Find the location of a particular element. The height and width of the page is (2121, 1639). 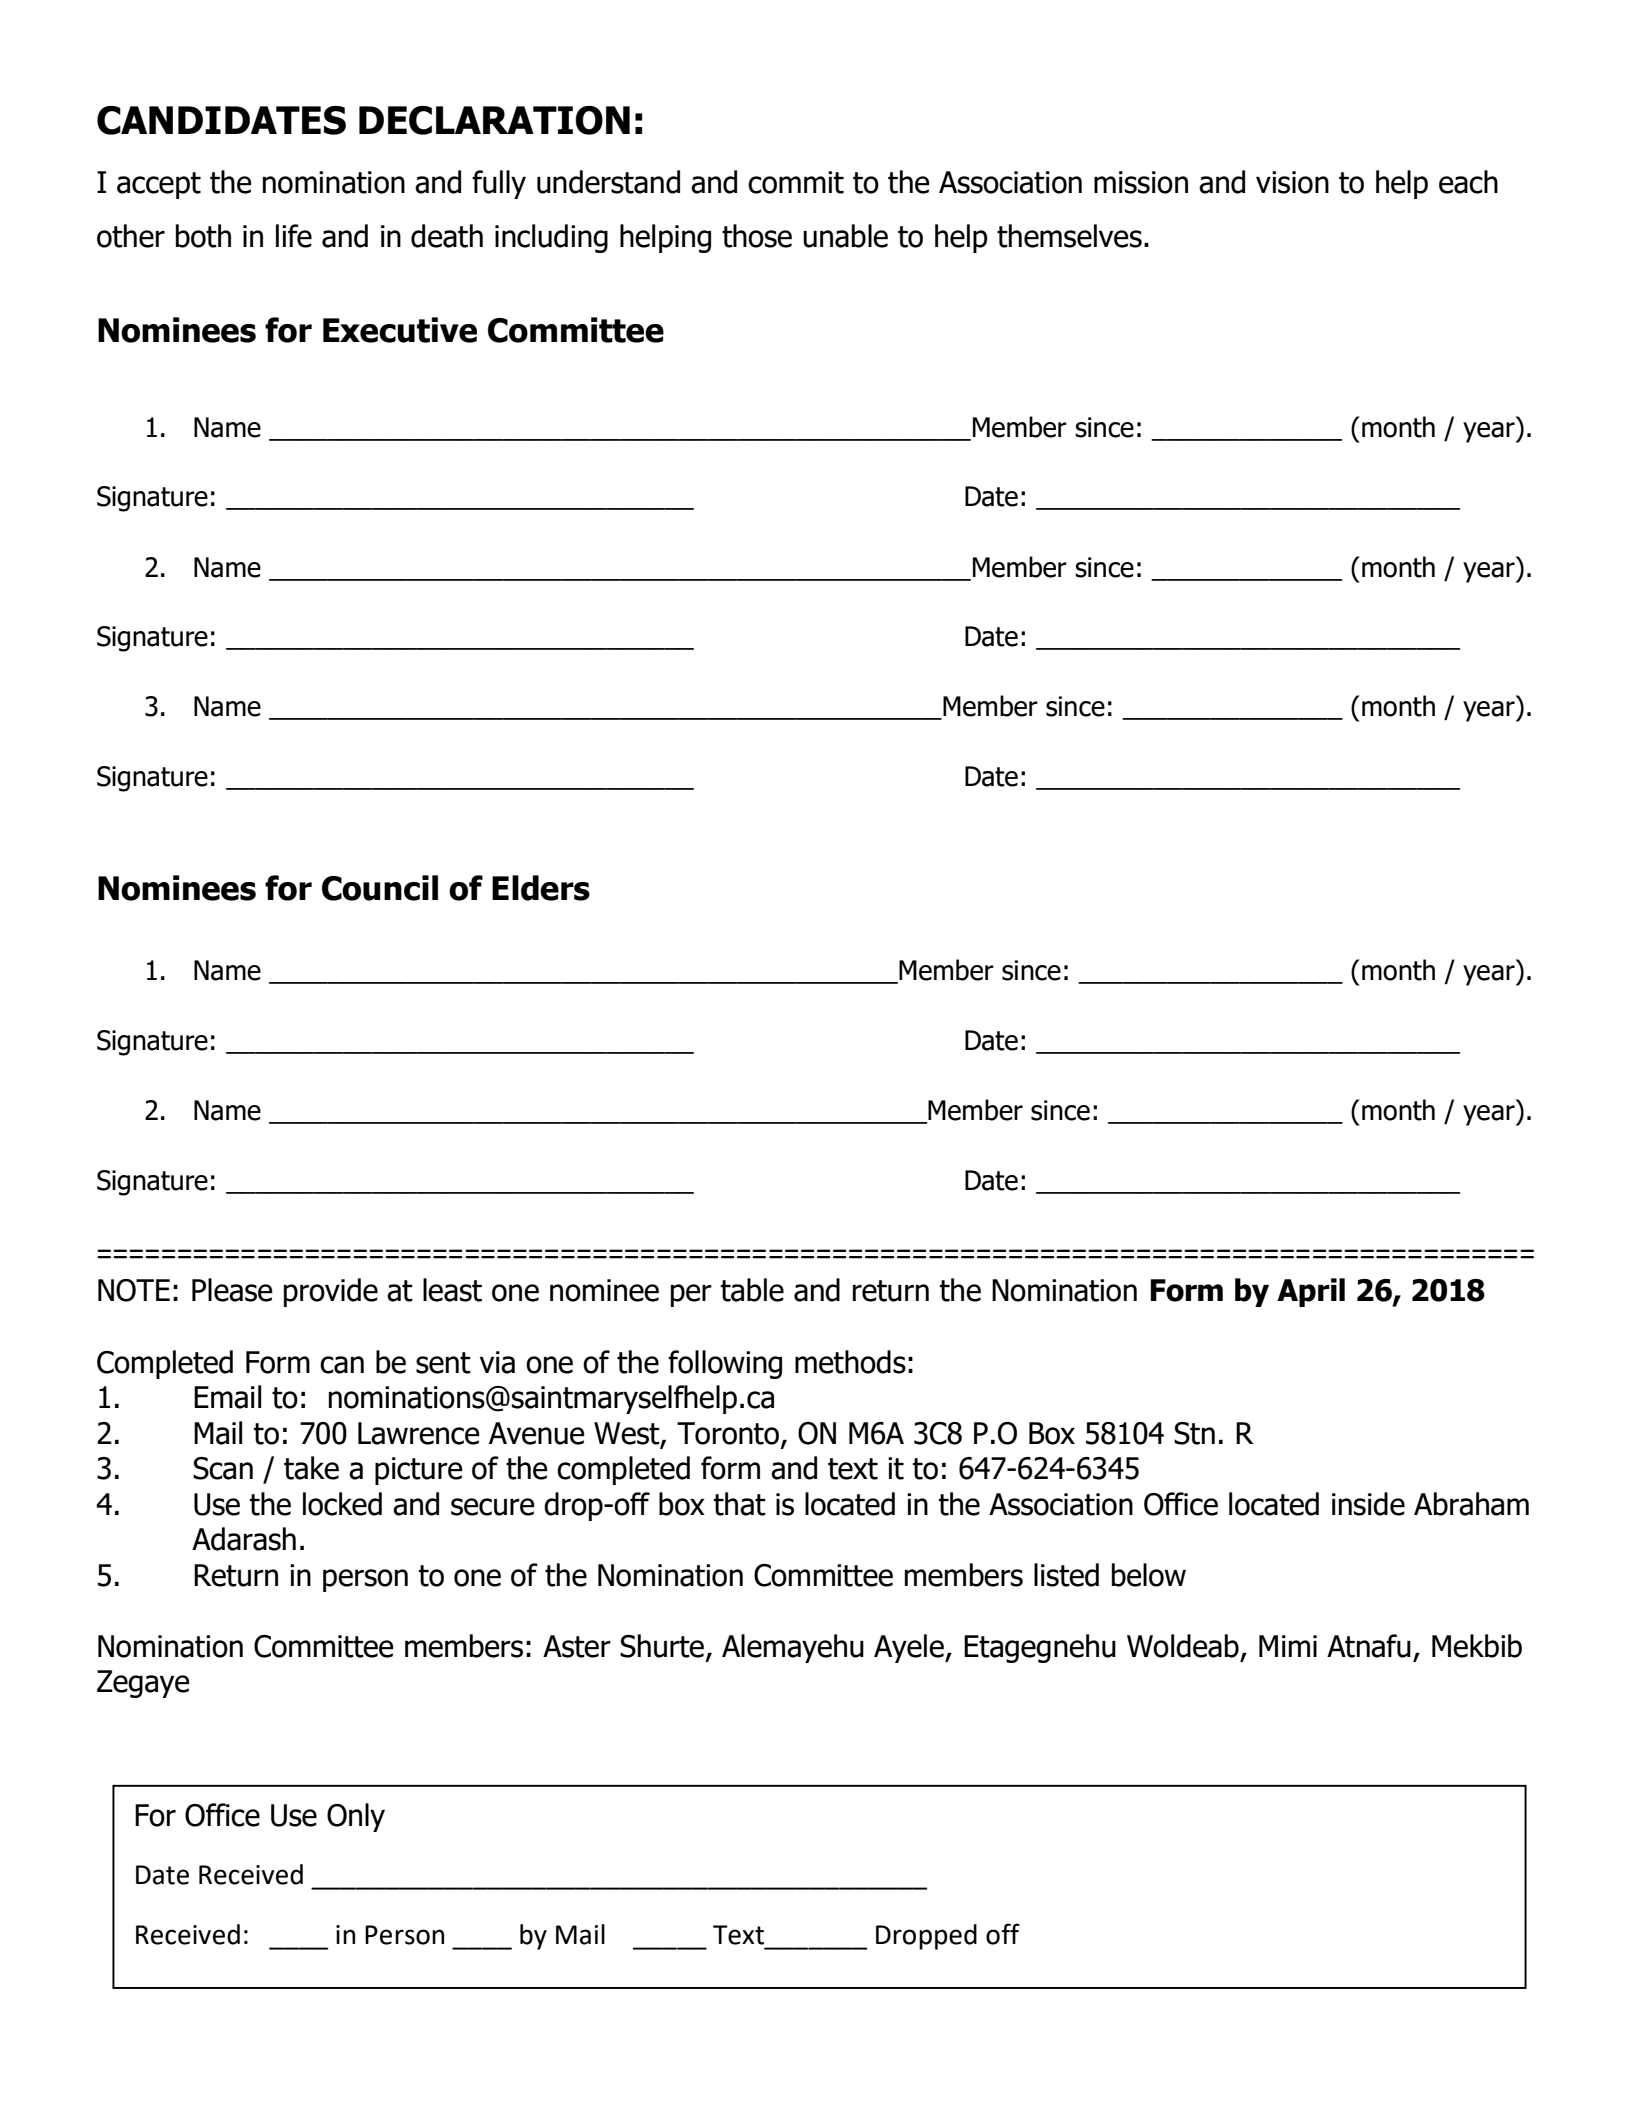

April is located at coordinates (1311, 1292).
